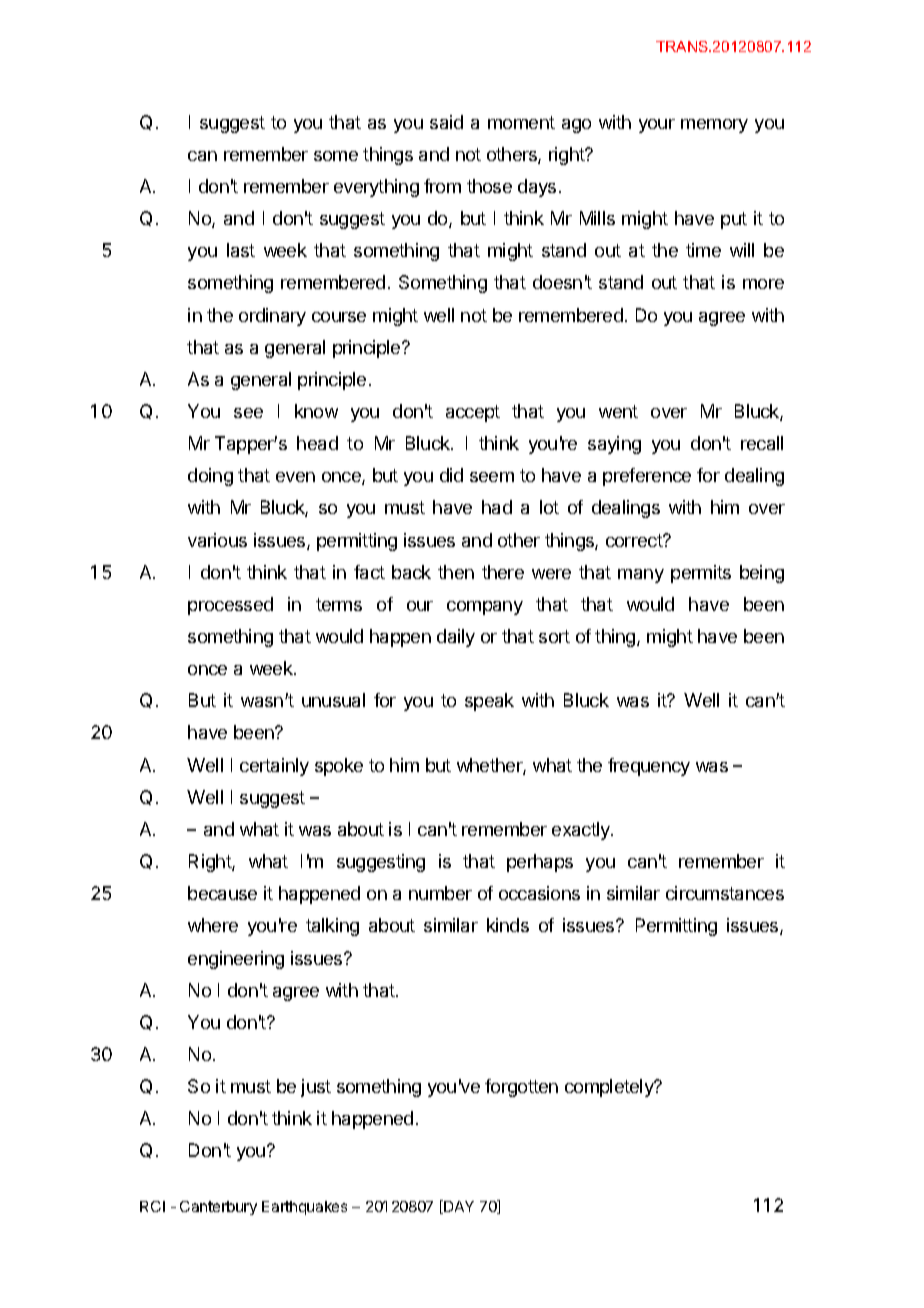 Image resolution: width=924 pixels, height=1308 pixels. What do you see at coordinates (316, 411) in the screenshot?
I see `know` at bounding box center [316, 411].
